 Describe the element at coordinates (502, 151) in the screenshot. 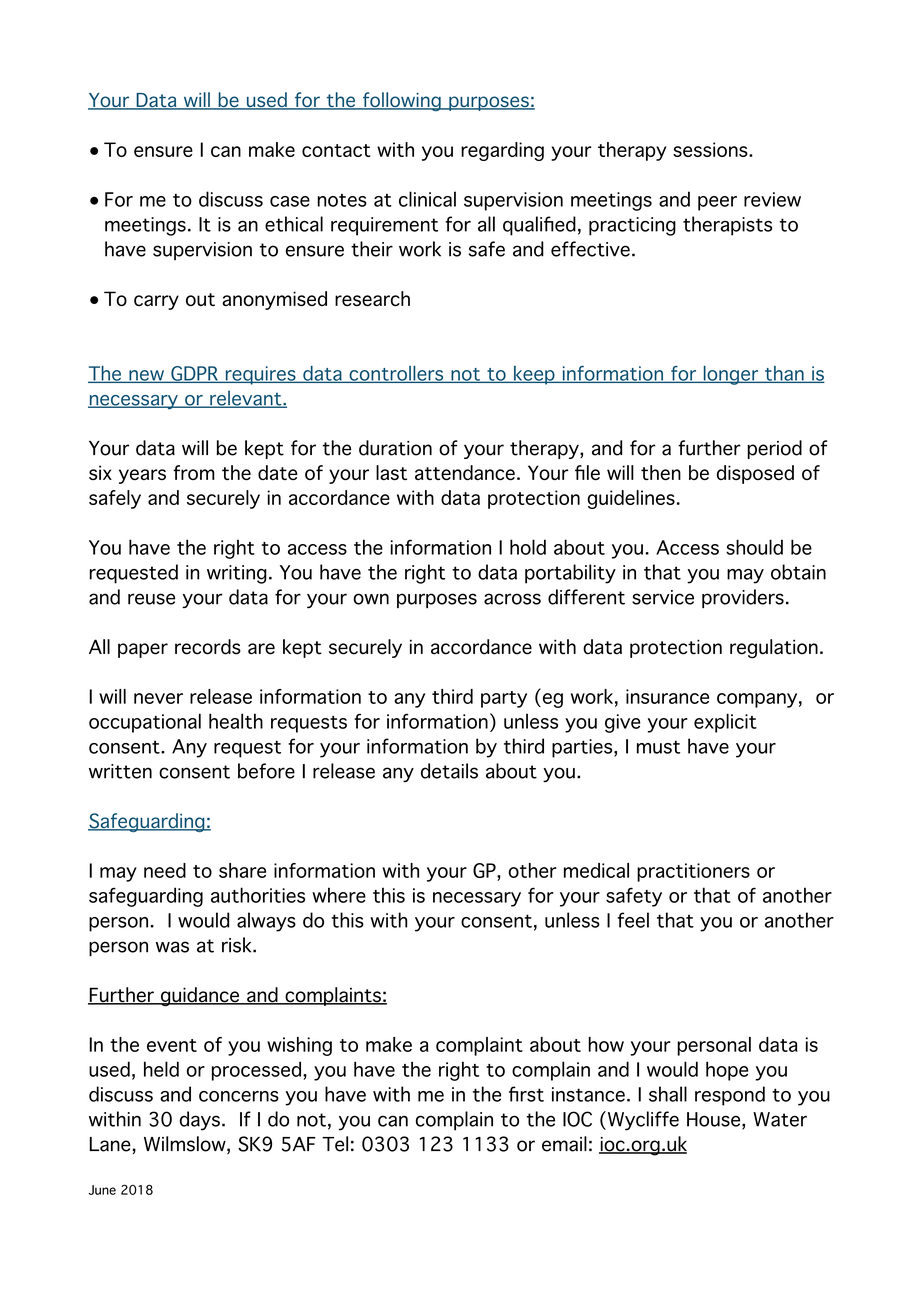

I see `regarding` at that location.
